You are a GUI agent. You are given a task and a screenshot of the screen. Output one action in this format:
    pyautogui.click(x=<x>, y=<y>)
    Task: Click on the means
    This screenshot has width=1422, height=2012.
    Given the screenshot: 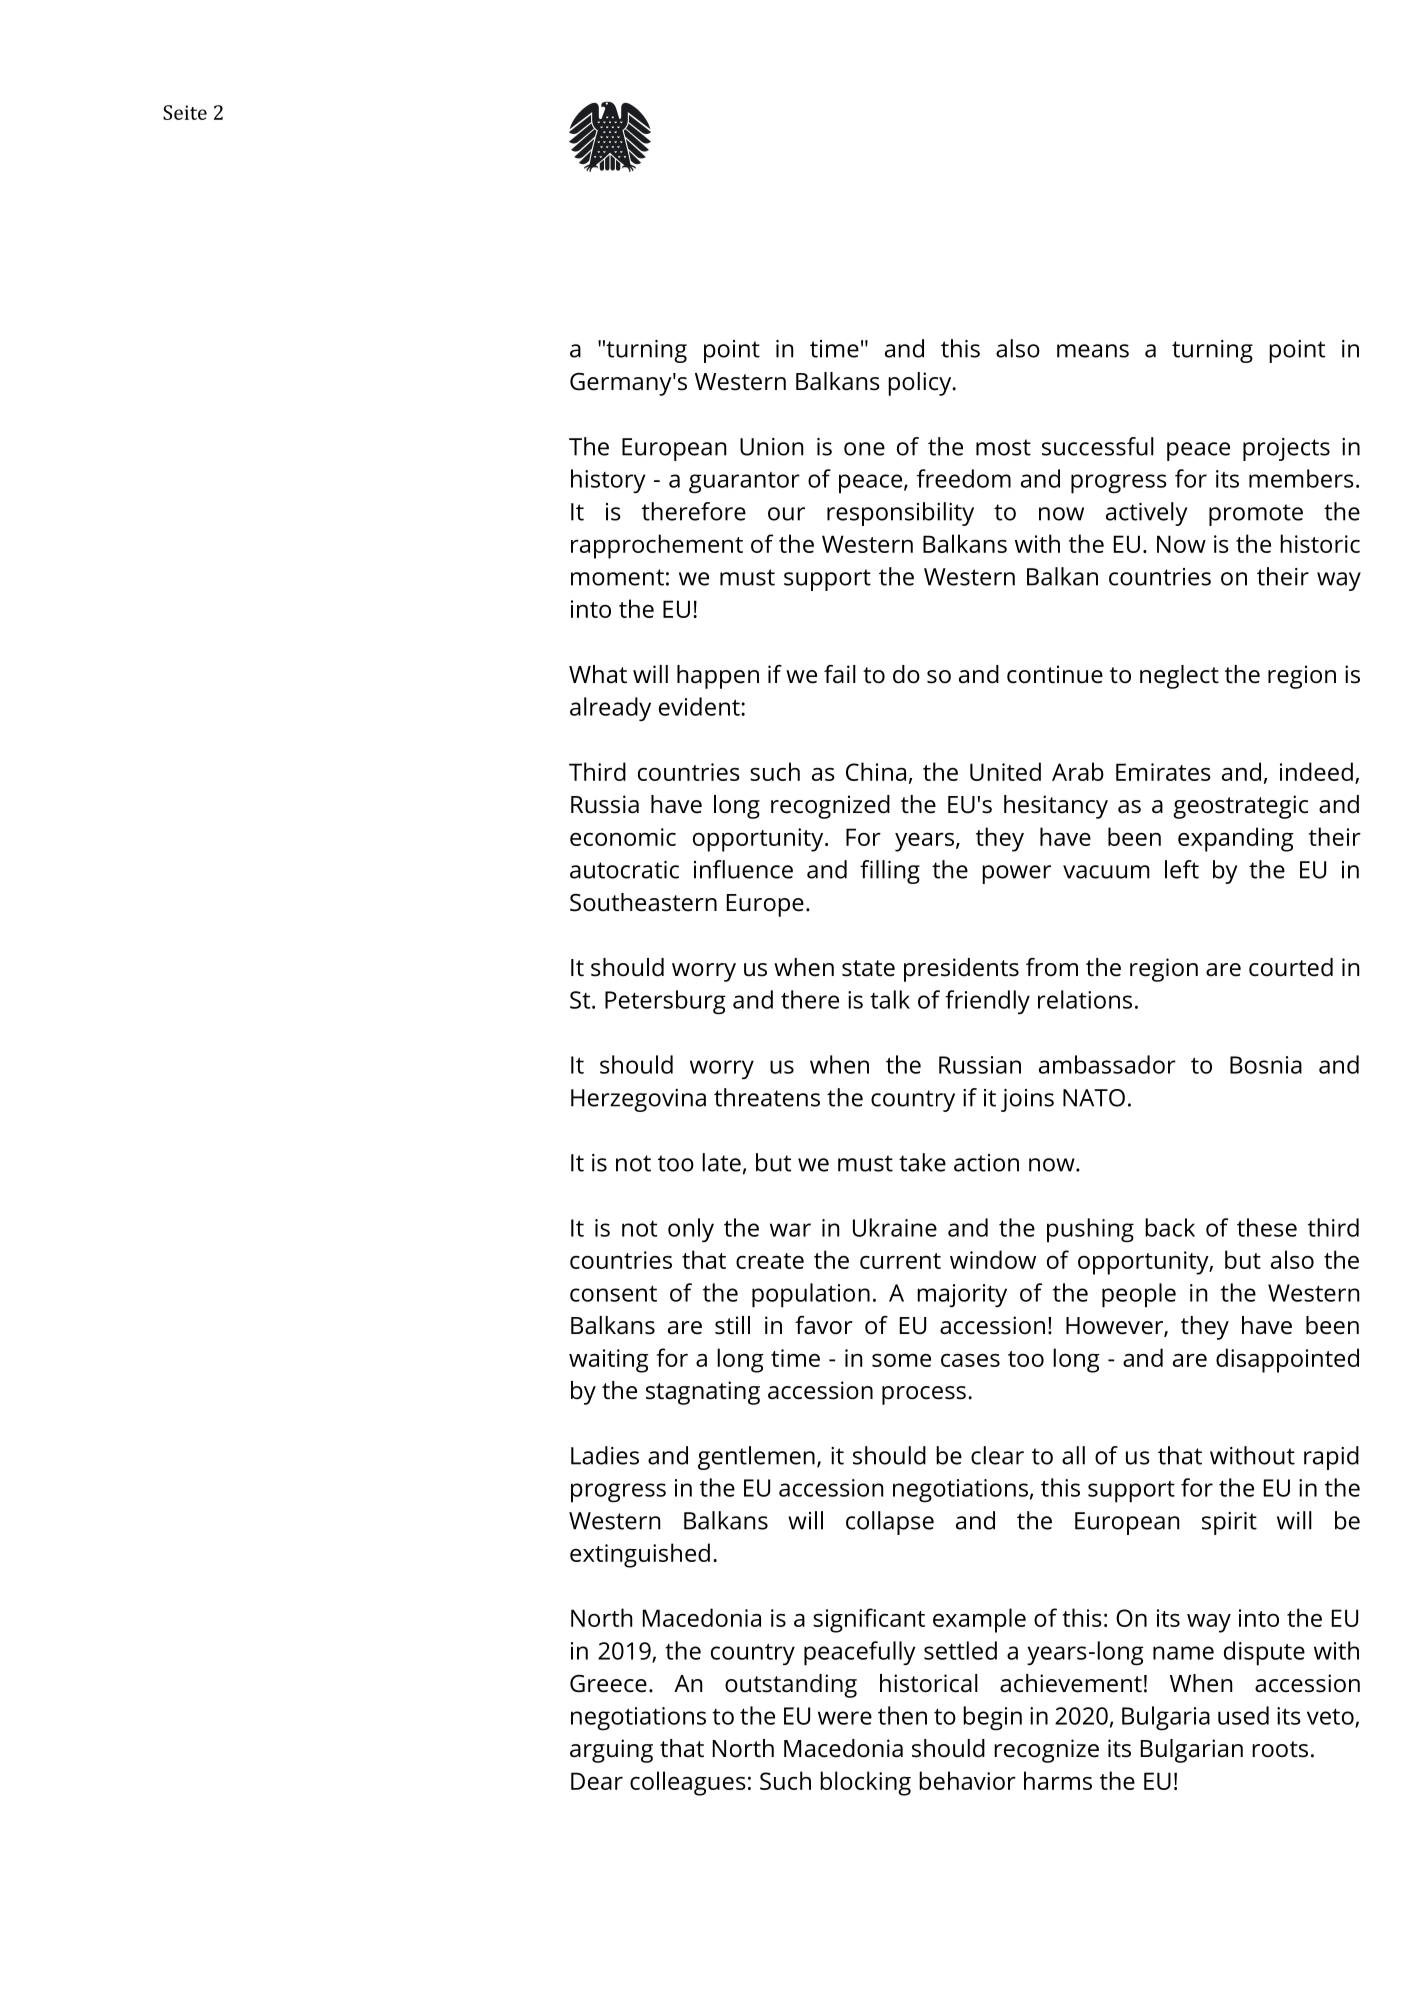 What is the action you would take?
    pyautogui.click(x=1093, y=351)
